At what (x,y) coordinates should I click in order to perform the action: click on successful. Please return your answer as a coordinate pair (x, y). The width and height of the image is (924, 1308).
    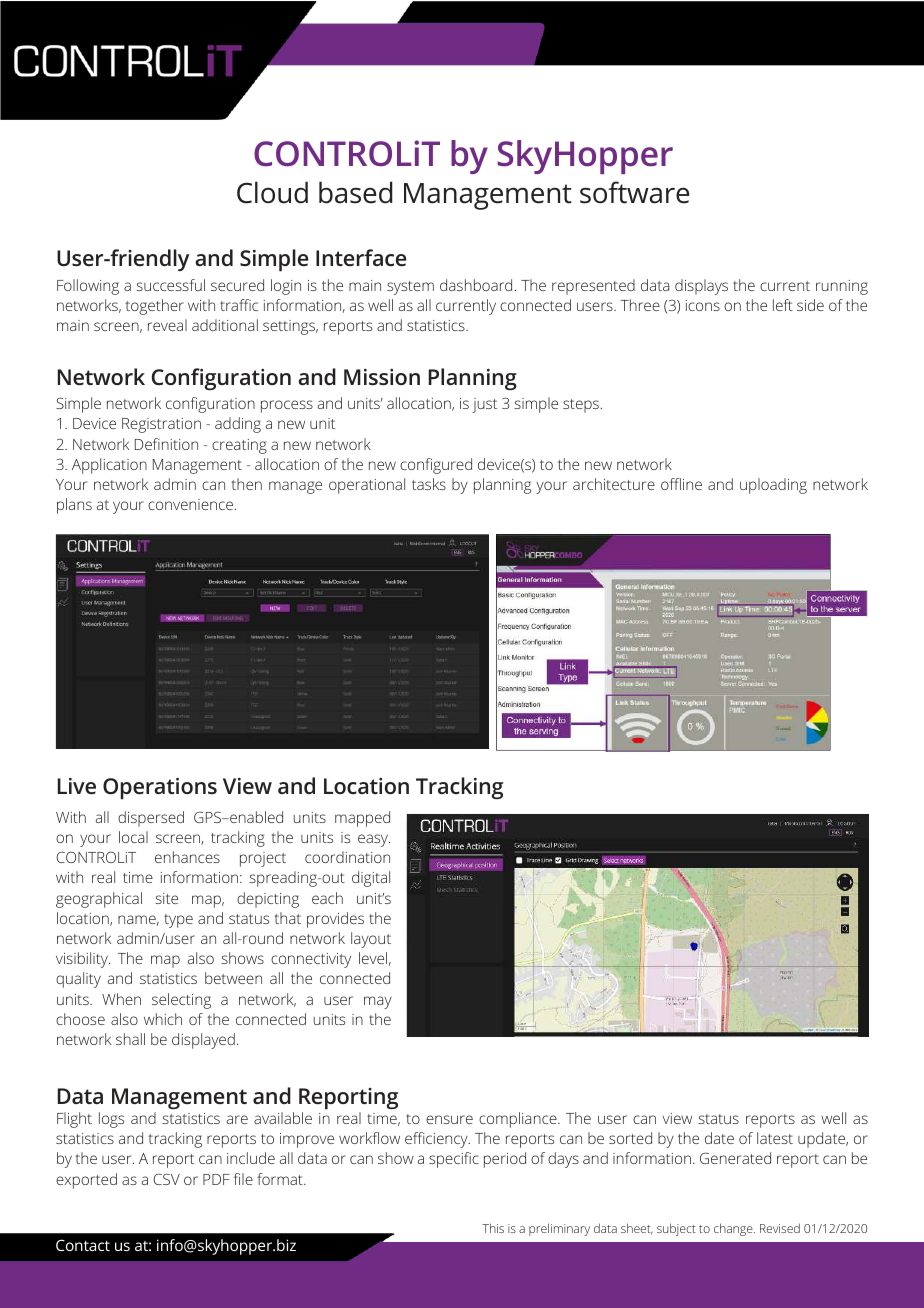
    Looking at the image, I should click on (170, 285).
